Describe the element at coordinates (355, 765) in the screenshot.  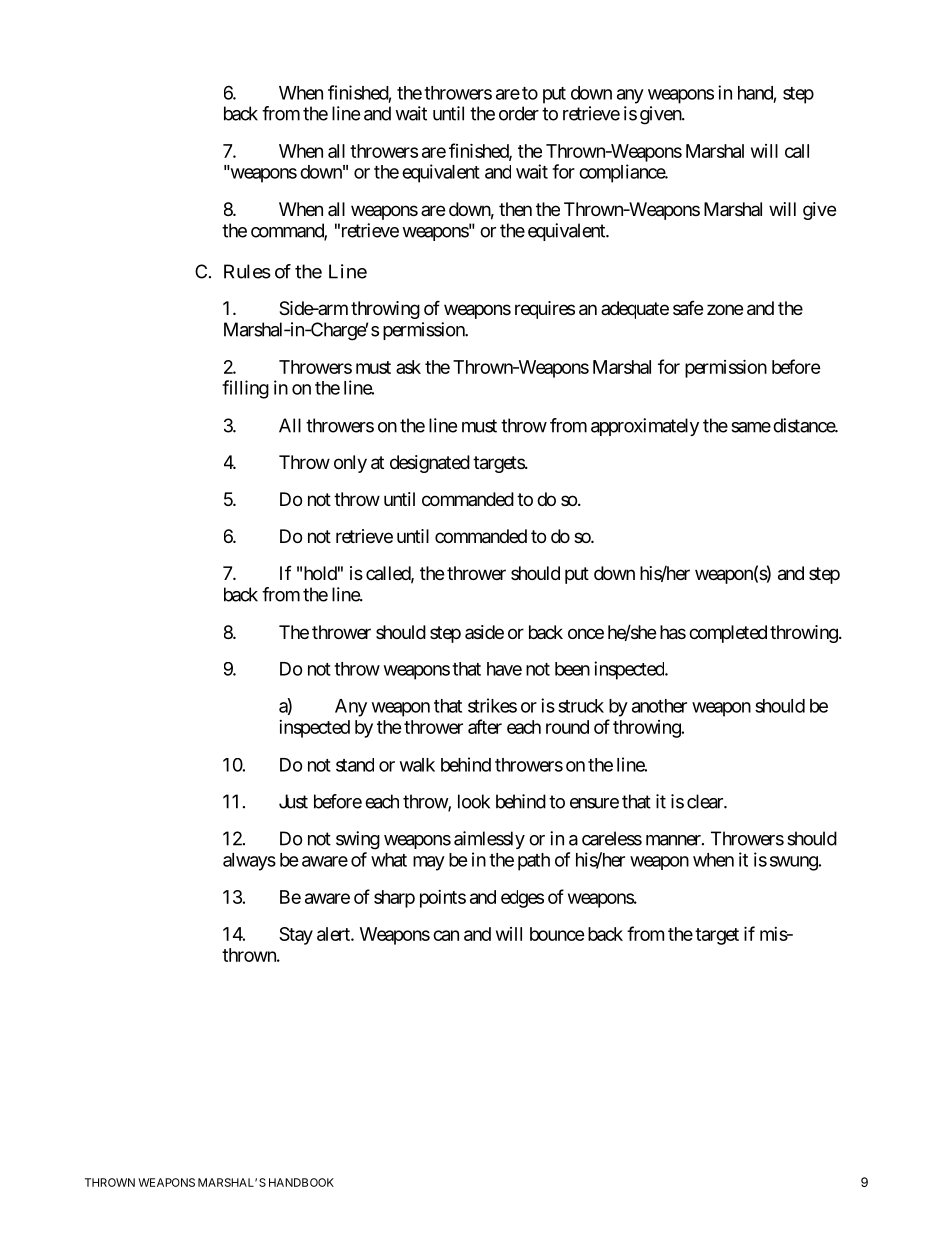
I see `stand` at that location.
